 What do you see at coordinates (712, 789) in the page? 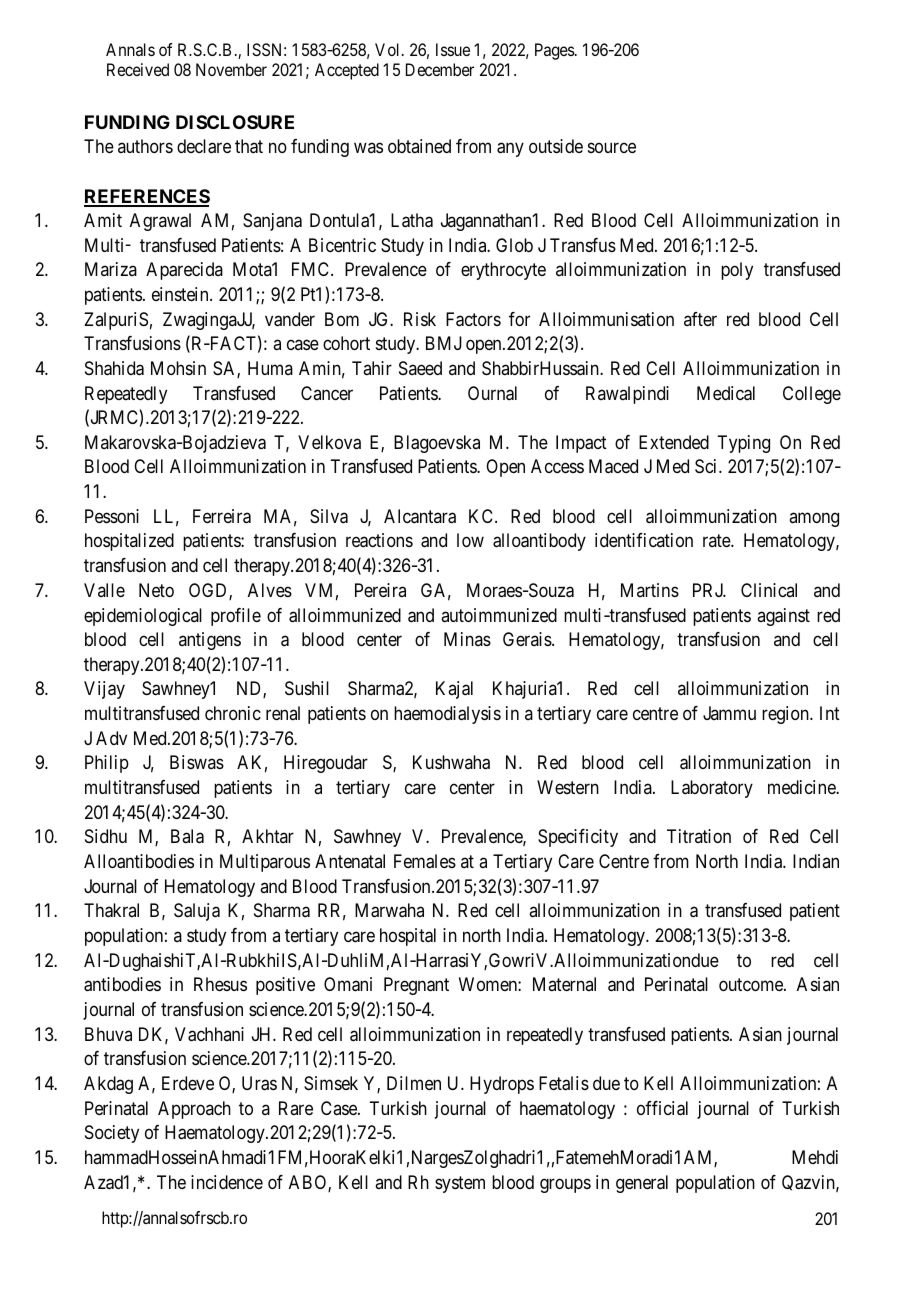
I see `Laboratory` at bounding box center [712, 789].
